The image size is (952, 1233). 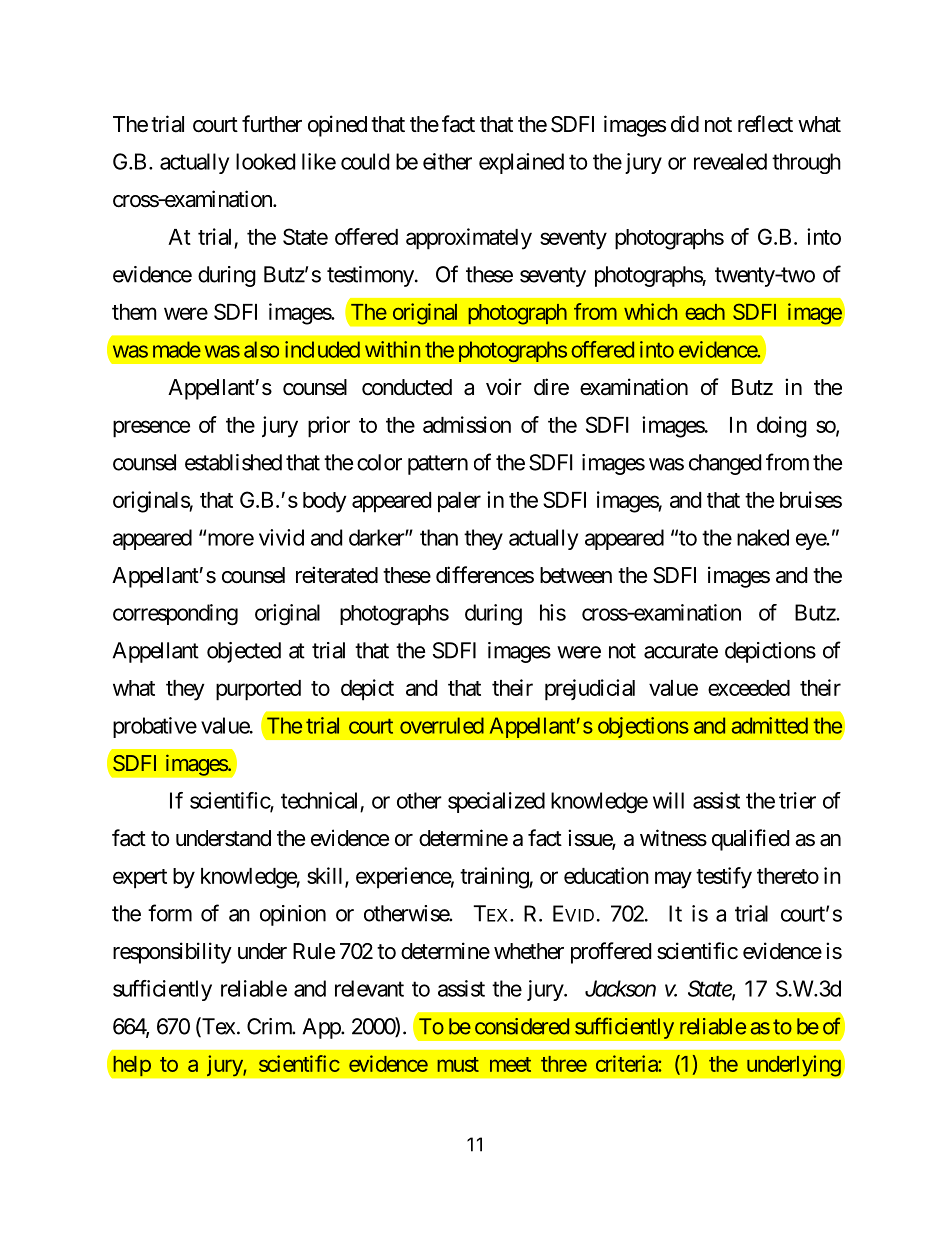 What do you see at coordinates (265, 161) in the document?
I see `looked` at bounding box center [265, 161].
